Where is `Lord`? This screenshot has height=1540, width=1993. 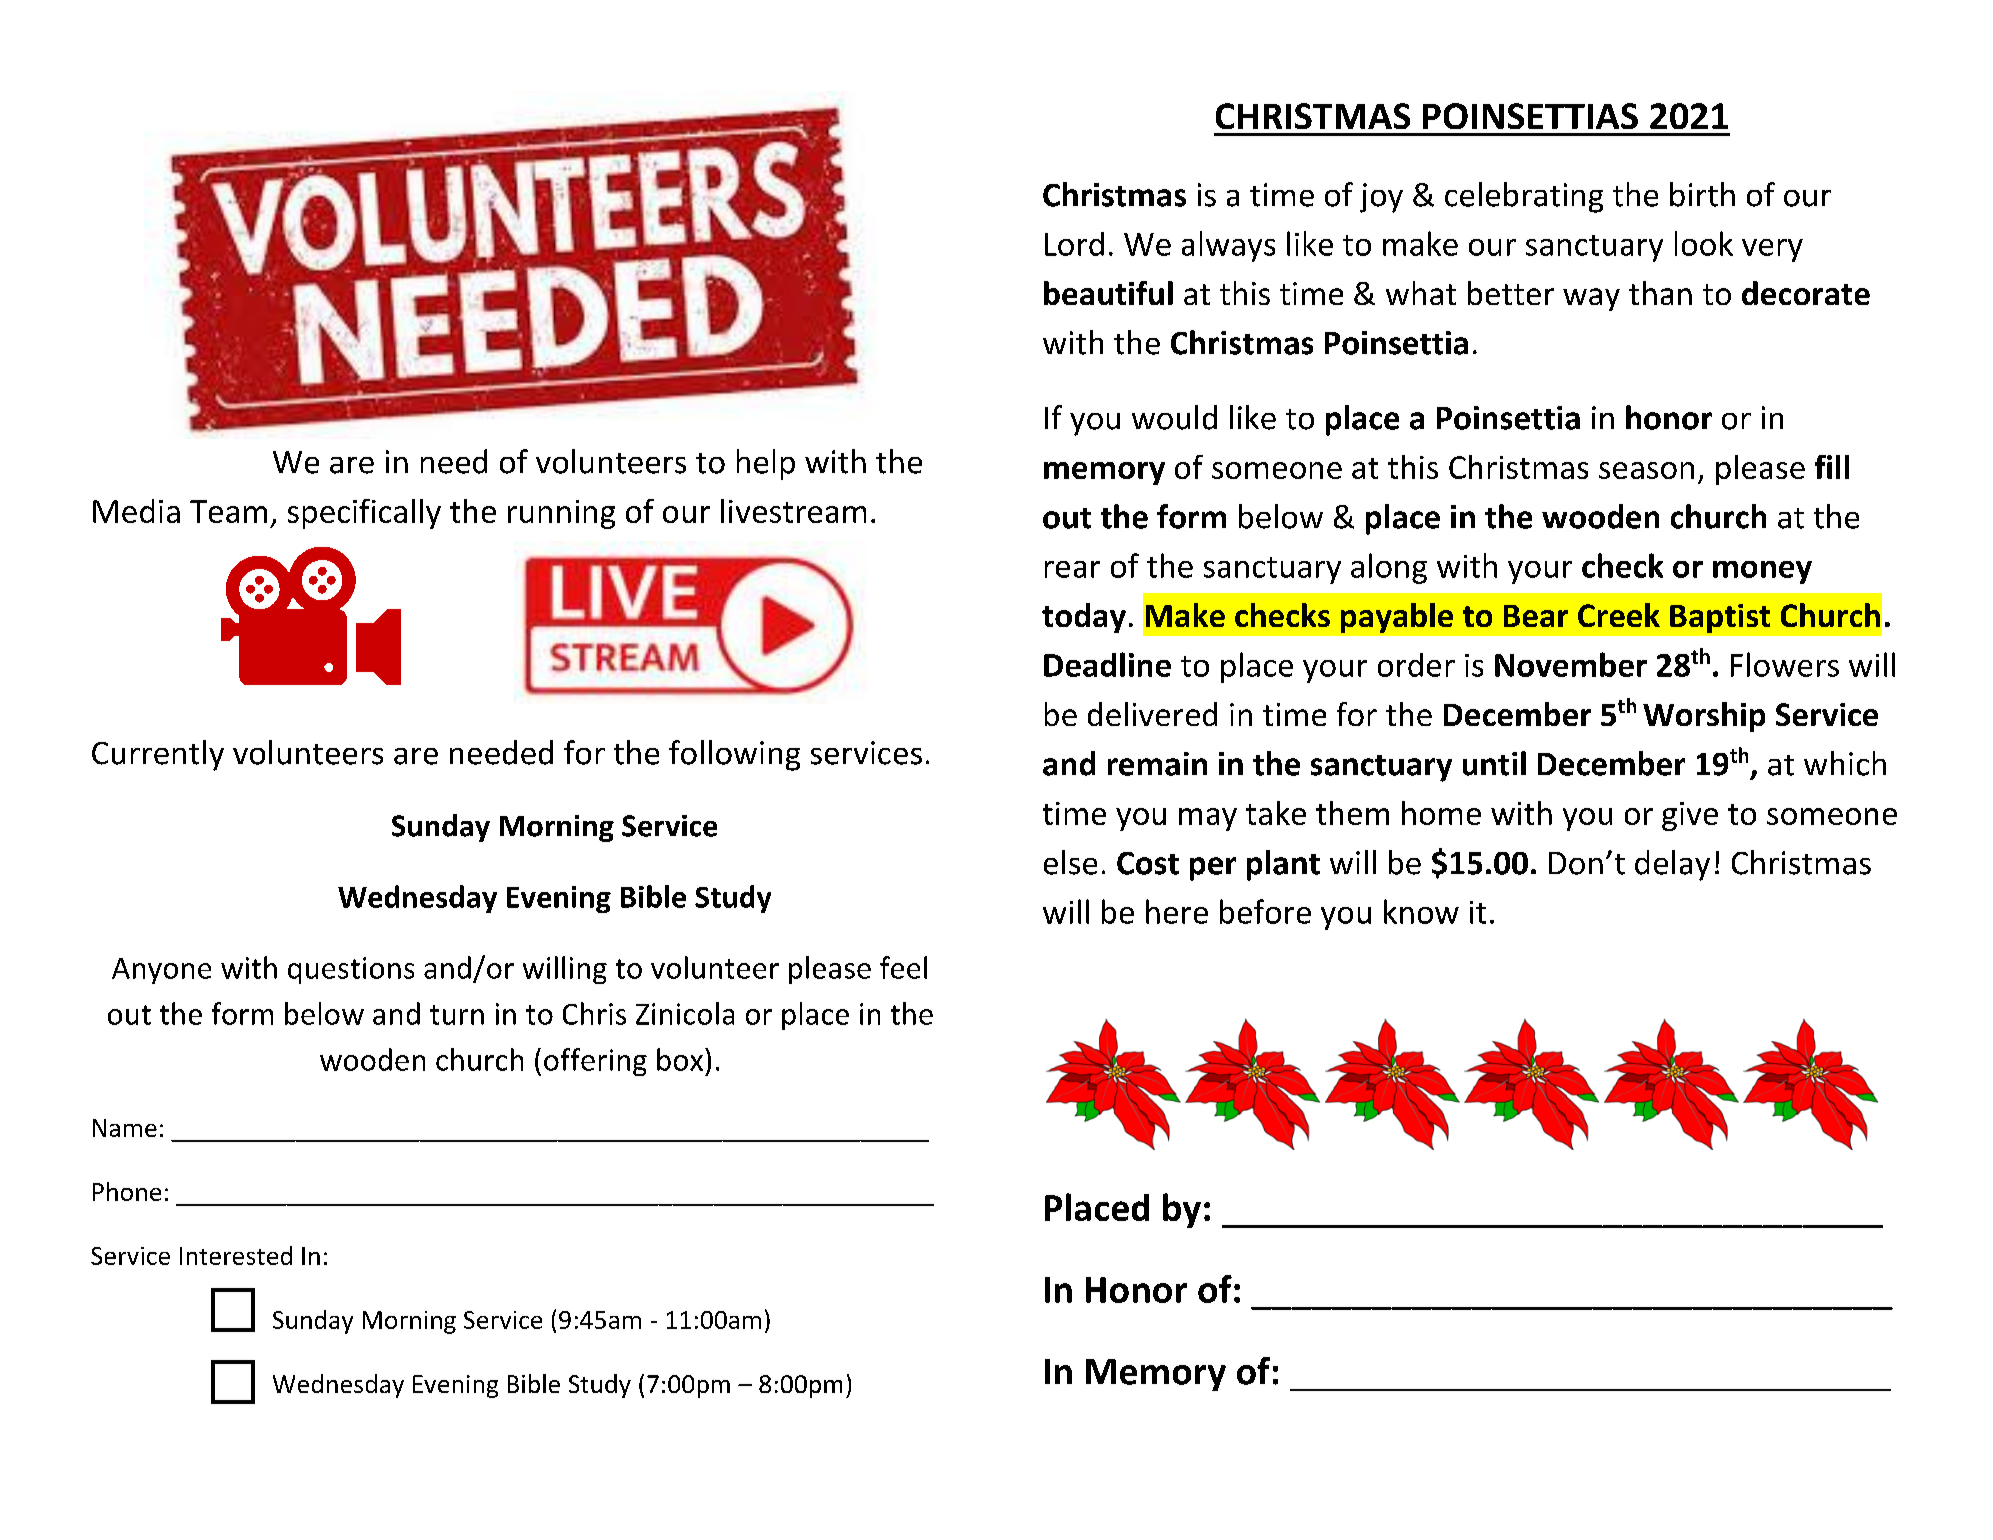
Lord is located at coordinates (1074, 244).
